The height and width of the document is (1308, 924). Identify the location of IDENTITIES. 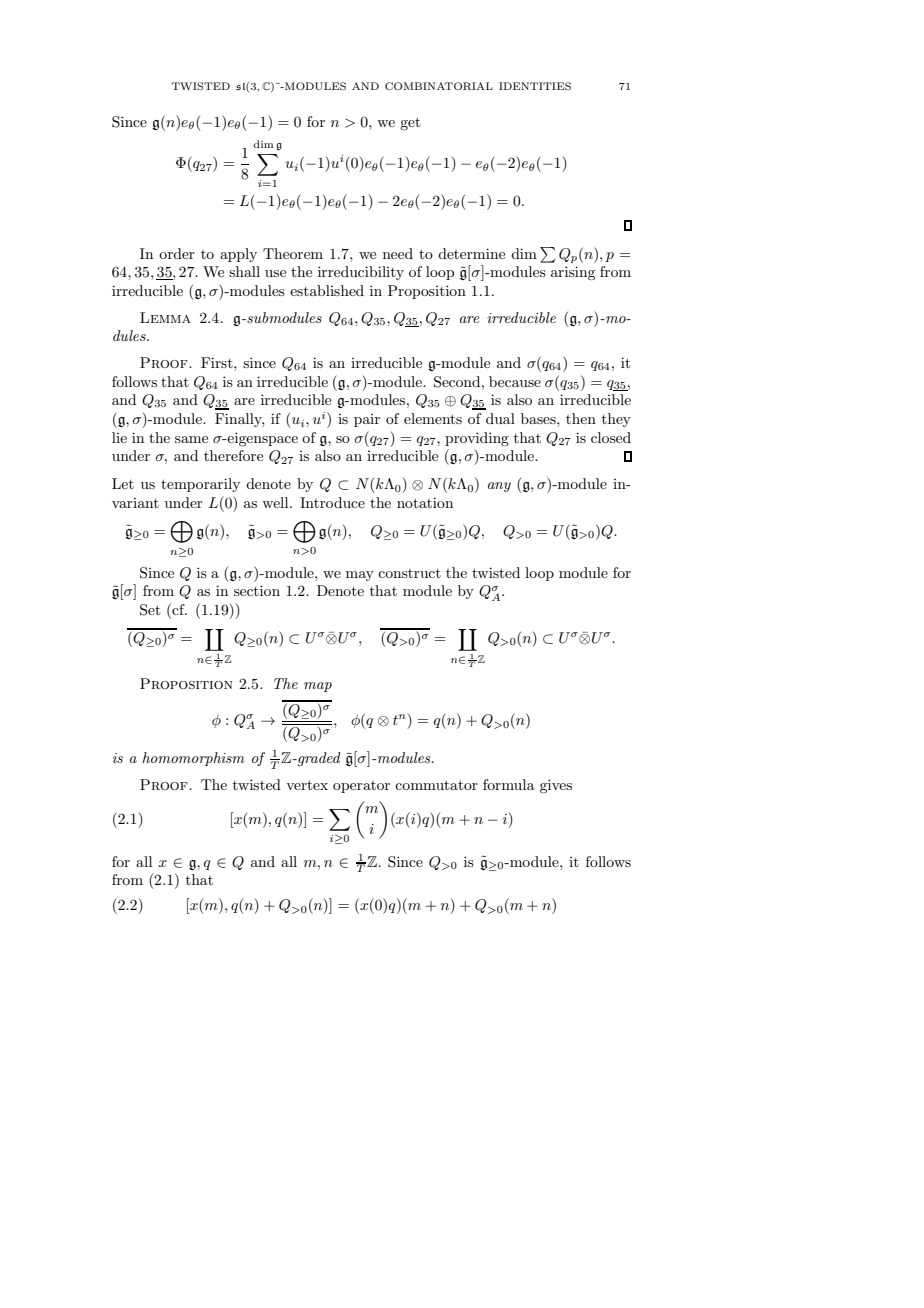
(535, 86).
